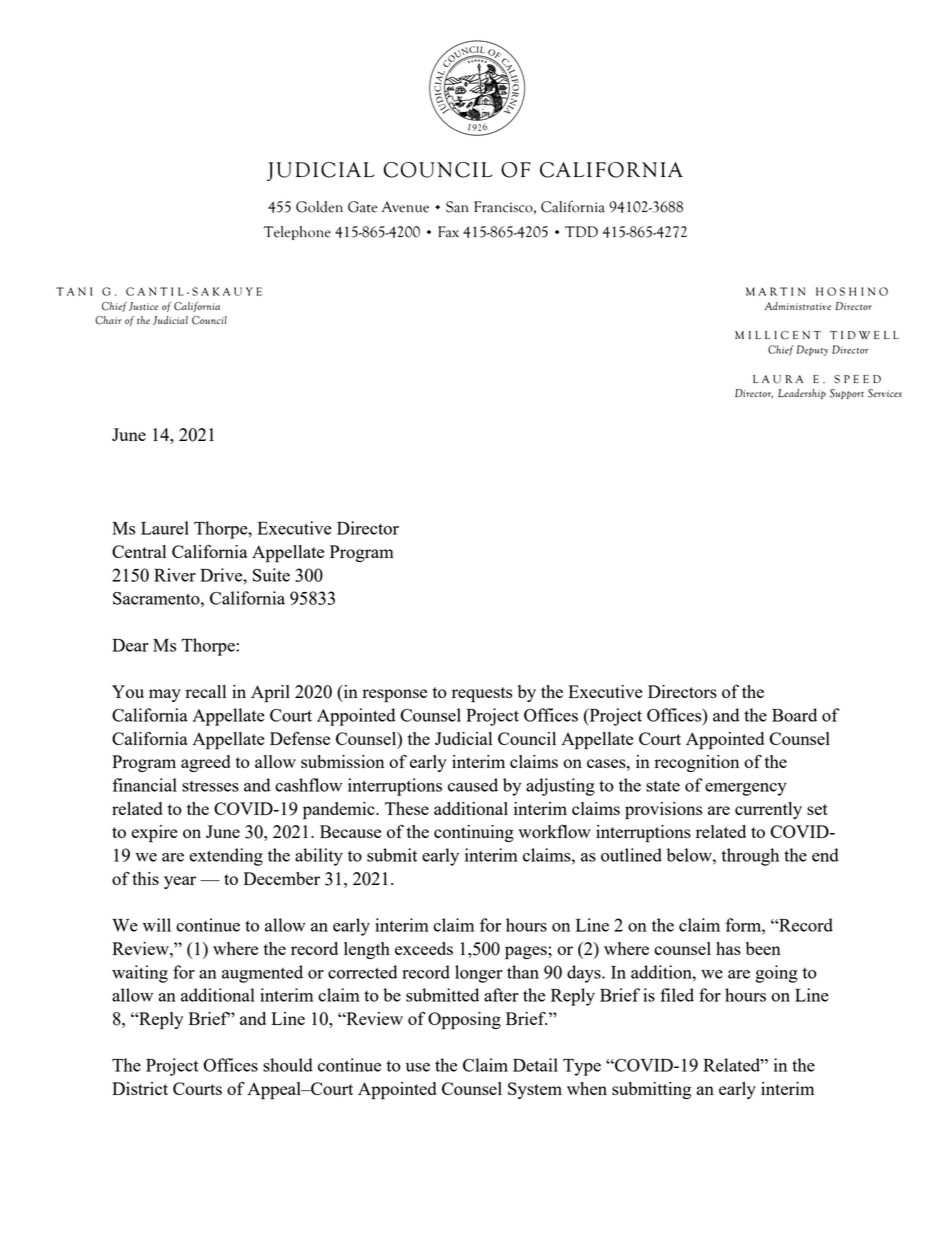 The width and height of the image is (952, 1233). What do you see at coordinates (297, 233) in the image?
I see `Telephone` at bounding box center [297, 233].
